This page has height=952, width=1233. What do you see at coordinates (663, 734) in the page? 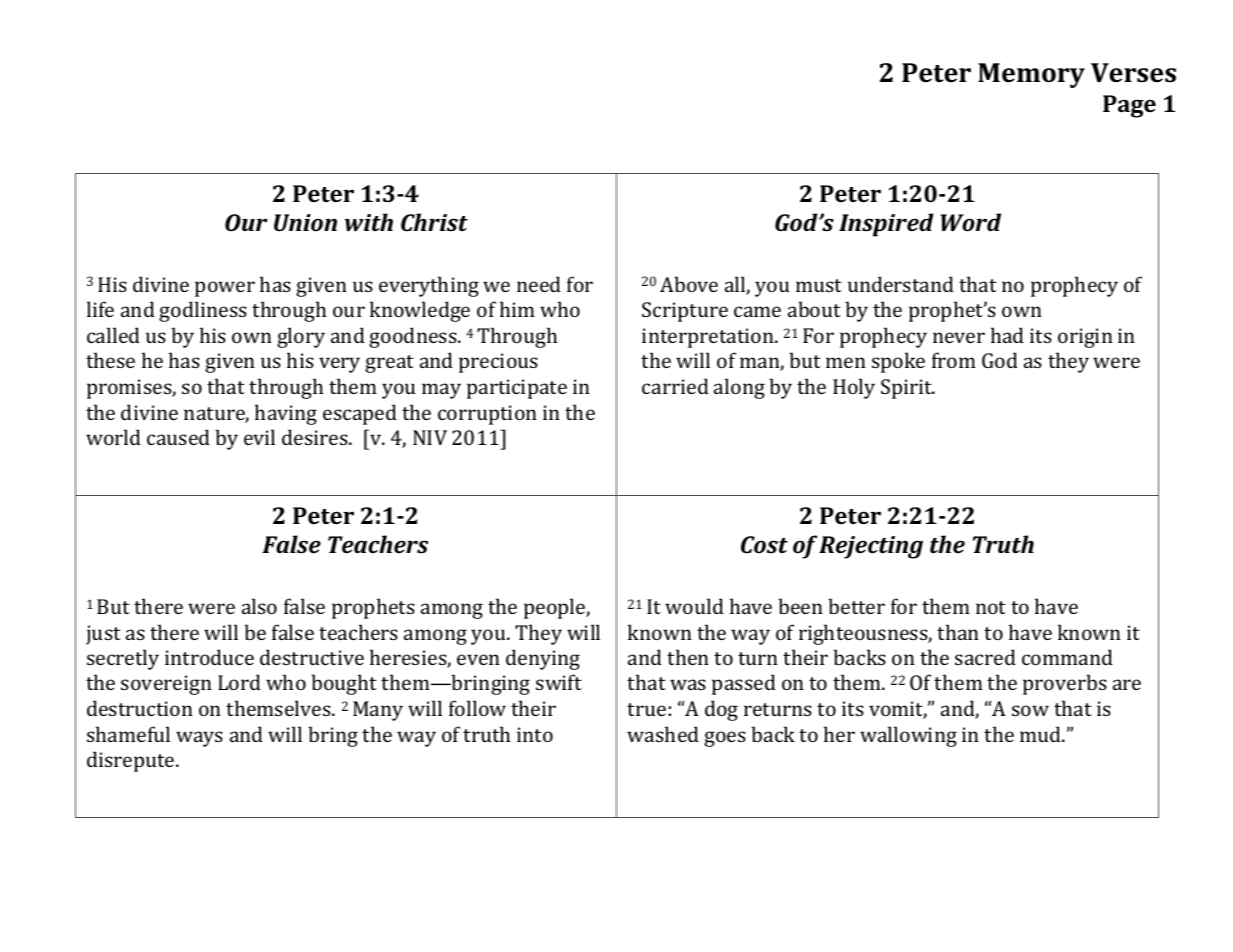
I see `washed` at bounding box center [663, 734].
